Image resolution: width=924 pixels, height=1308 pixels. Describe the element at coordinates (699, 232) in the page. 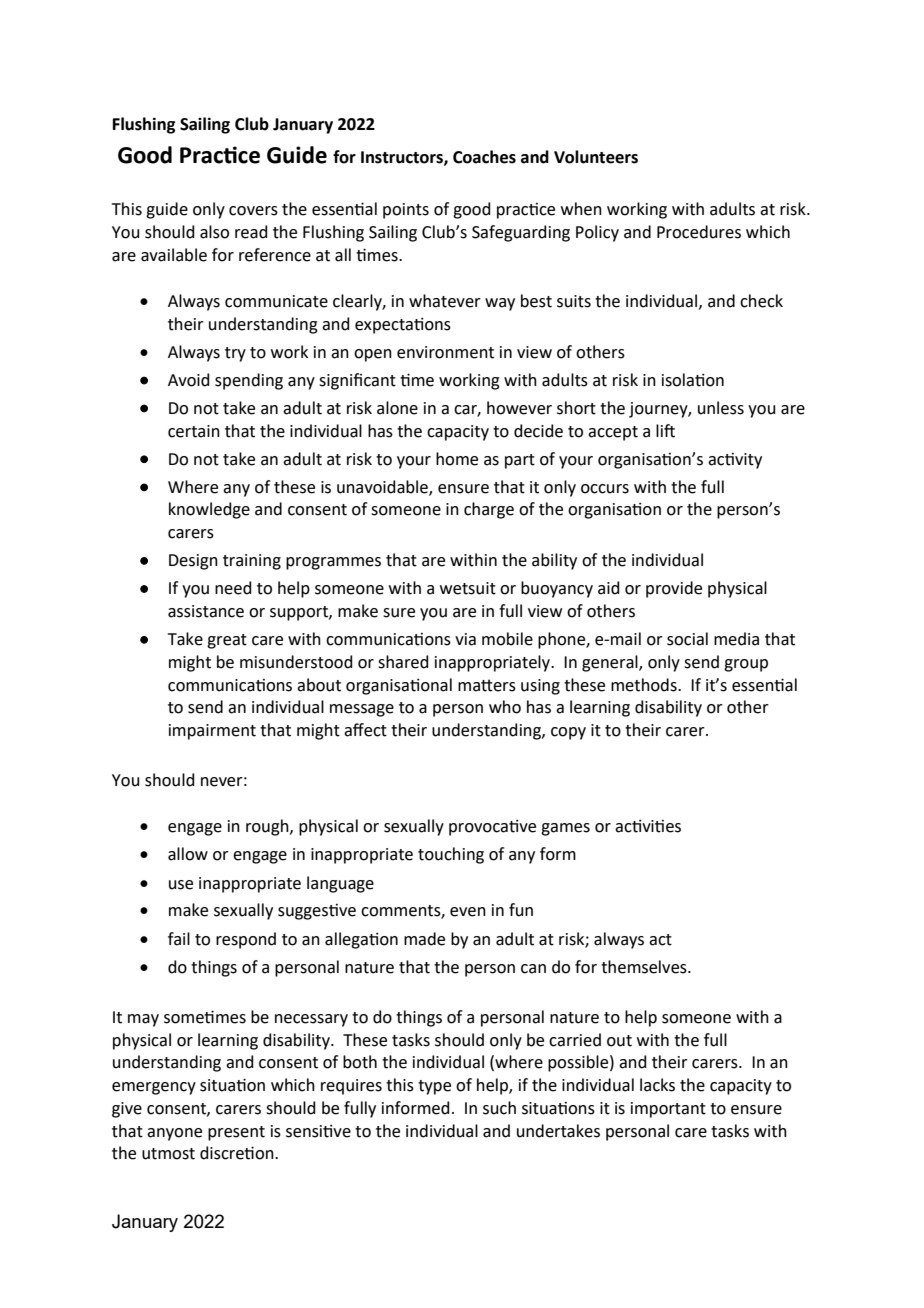

I see `Procedures` at that location.
